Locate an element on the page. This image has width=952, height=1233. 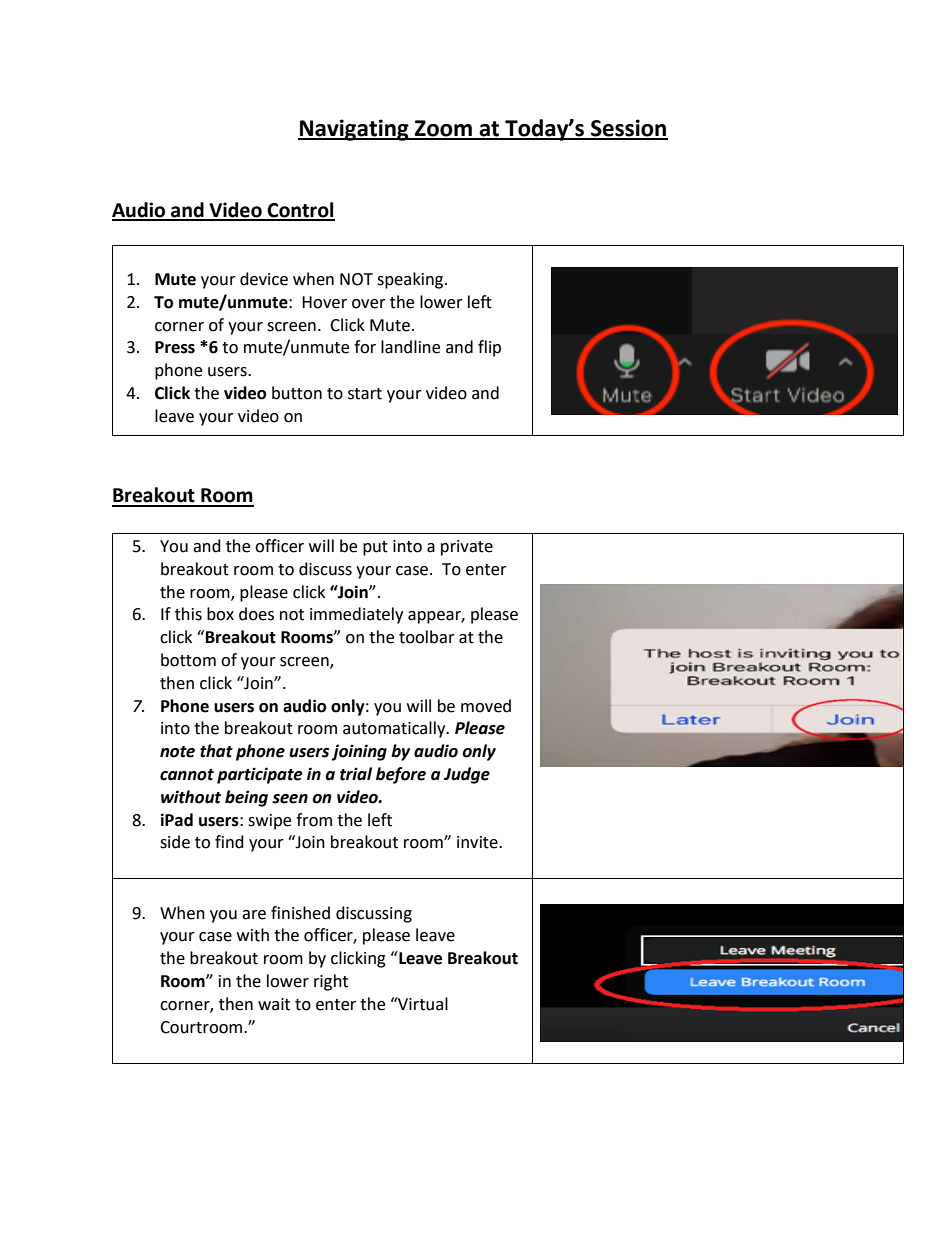
Session is located at coordinates (628, 129).
